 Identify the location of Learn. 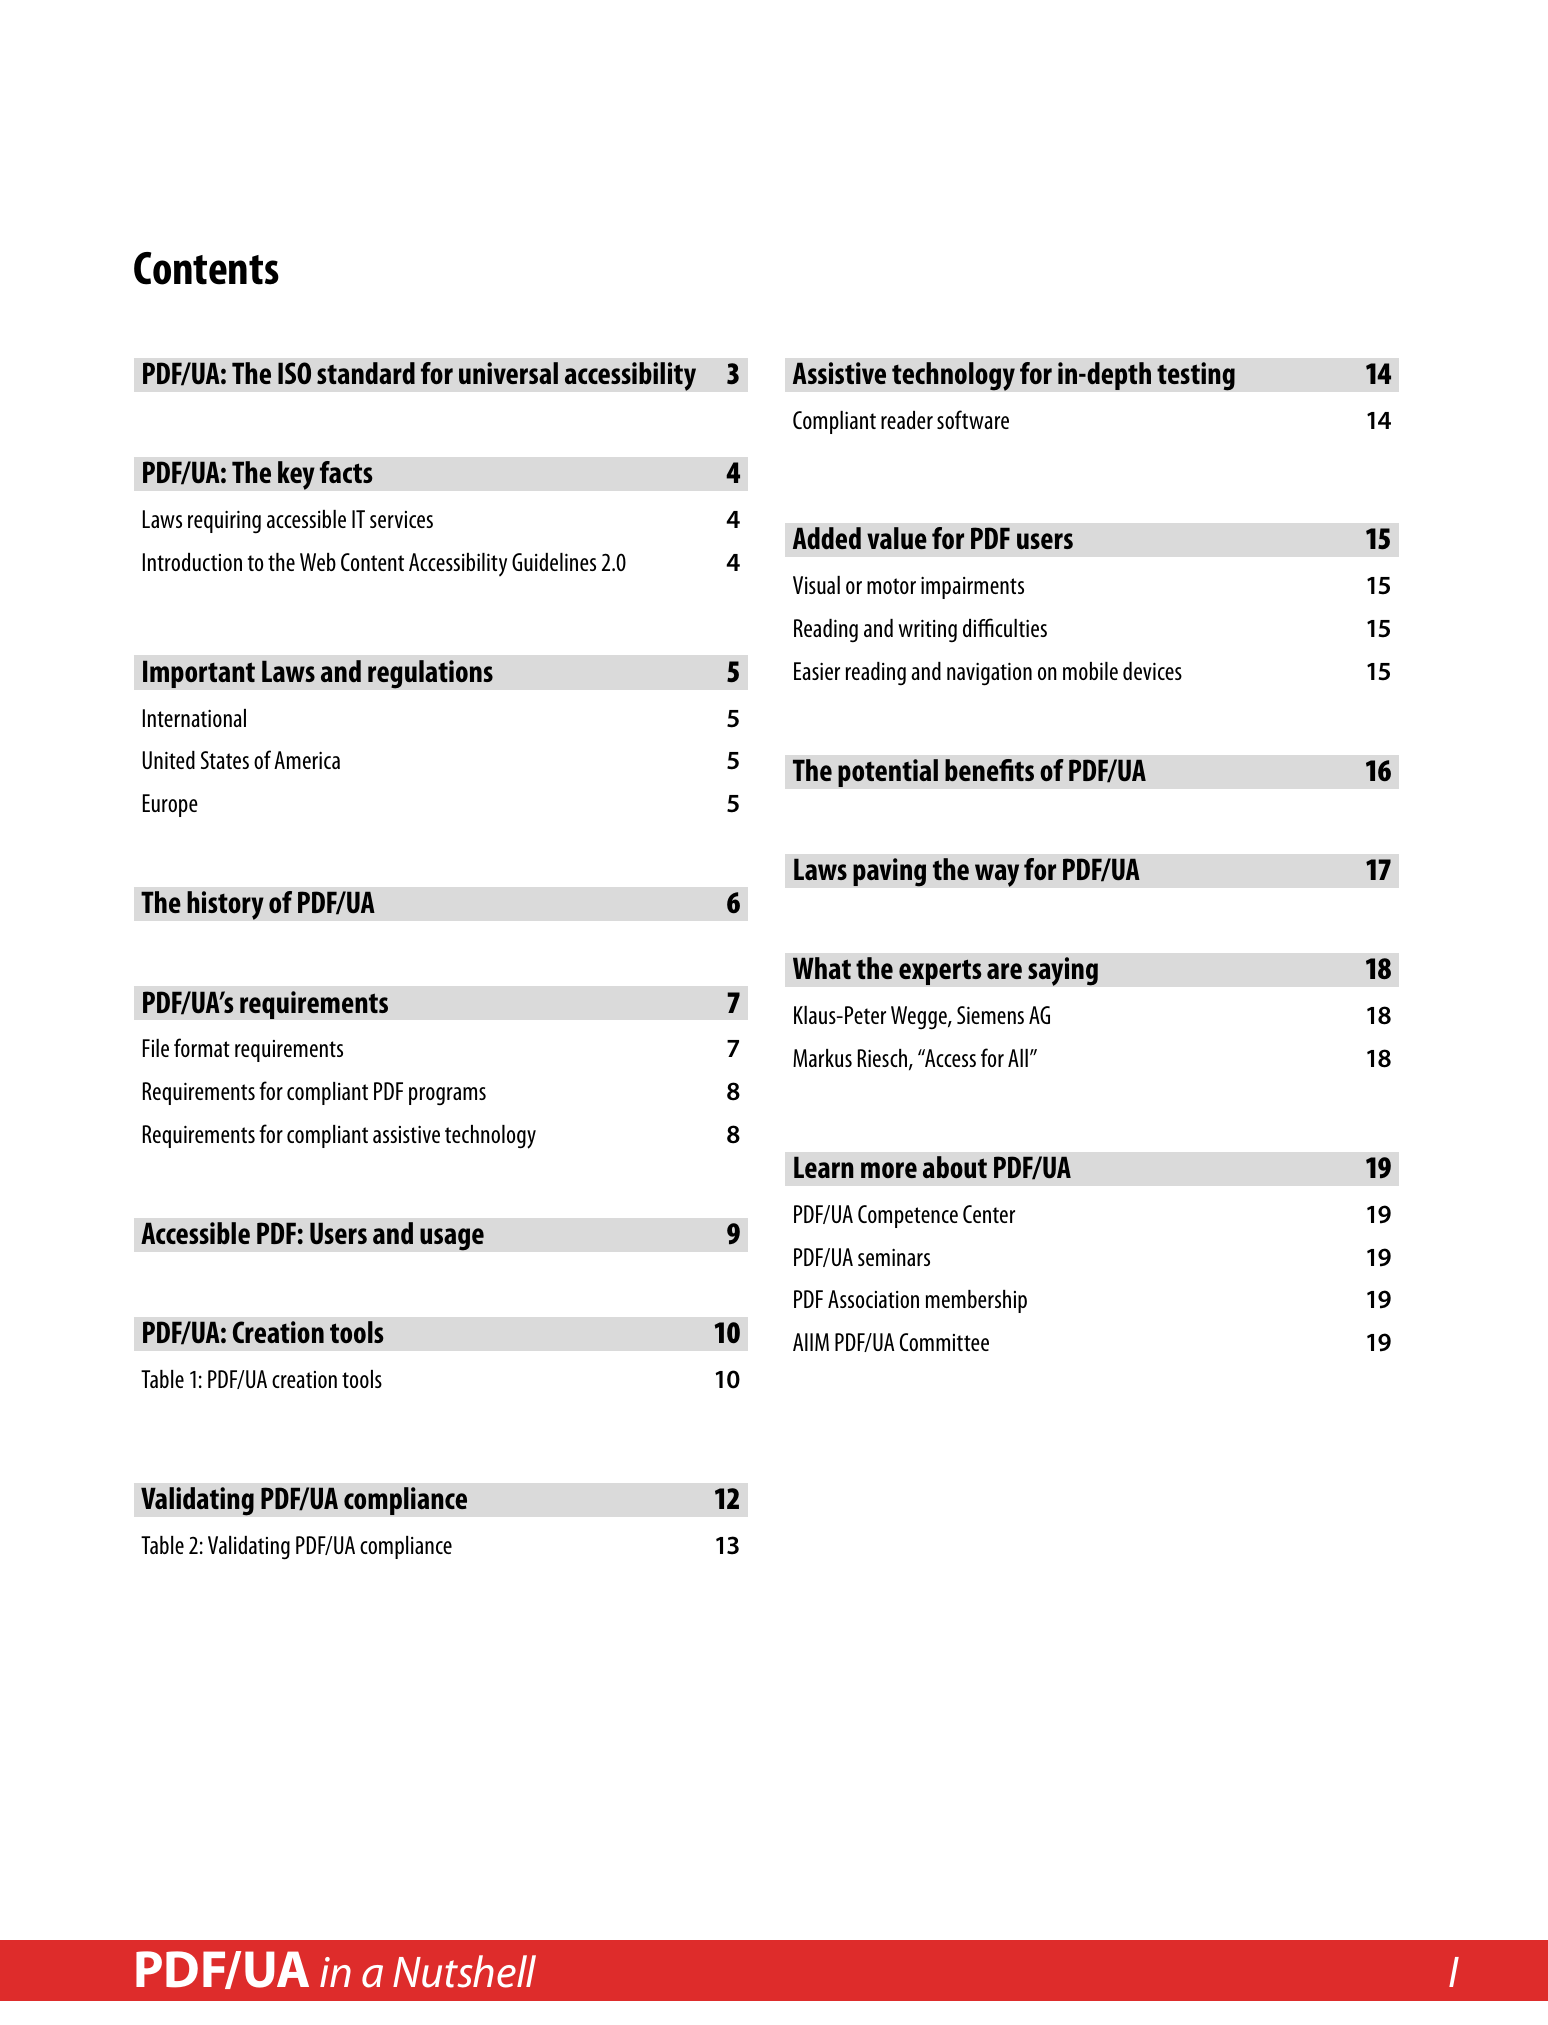
(824, 1167).
